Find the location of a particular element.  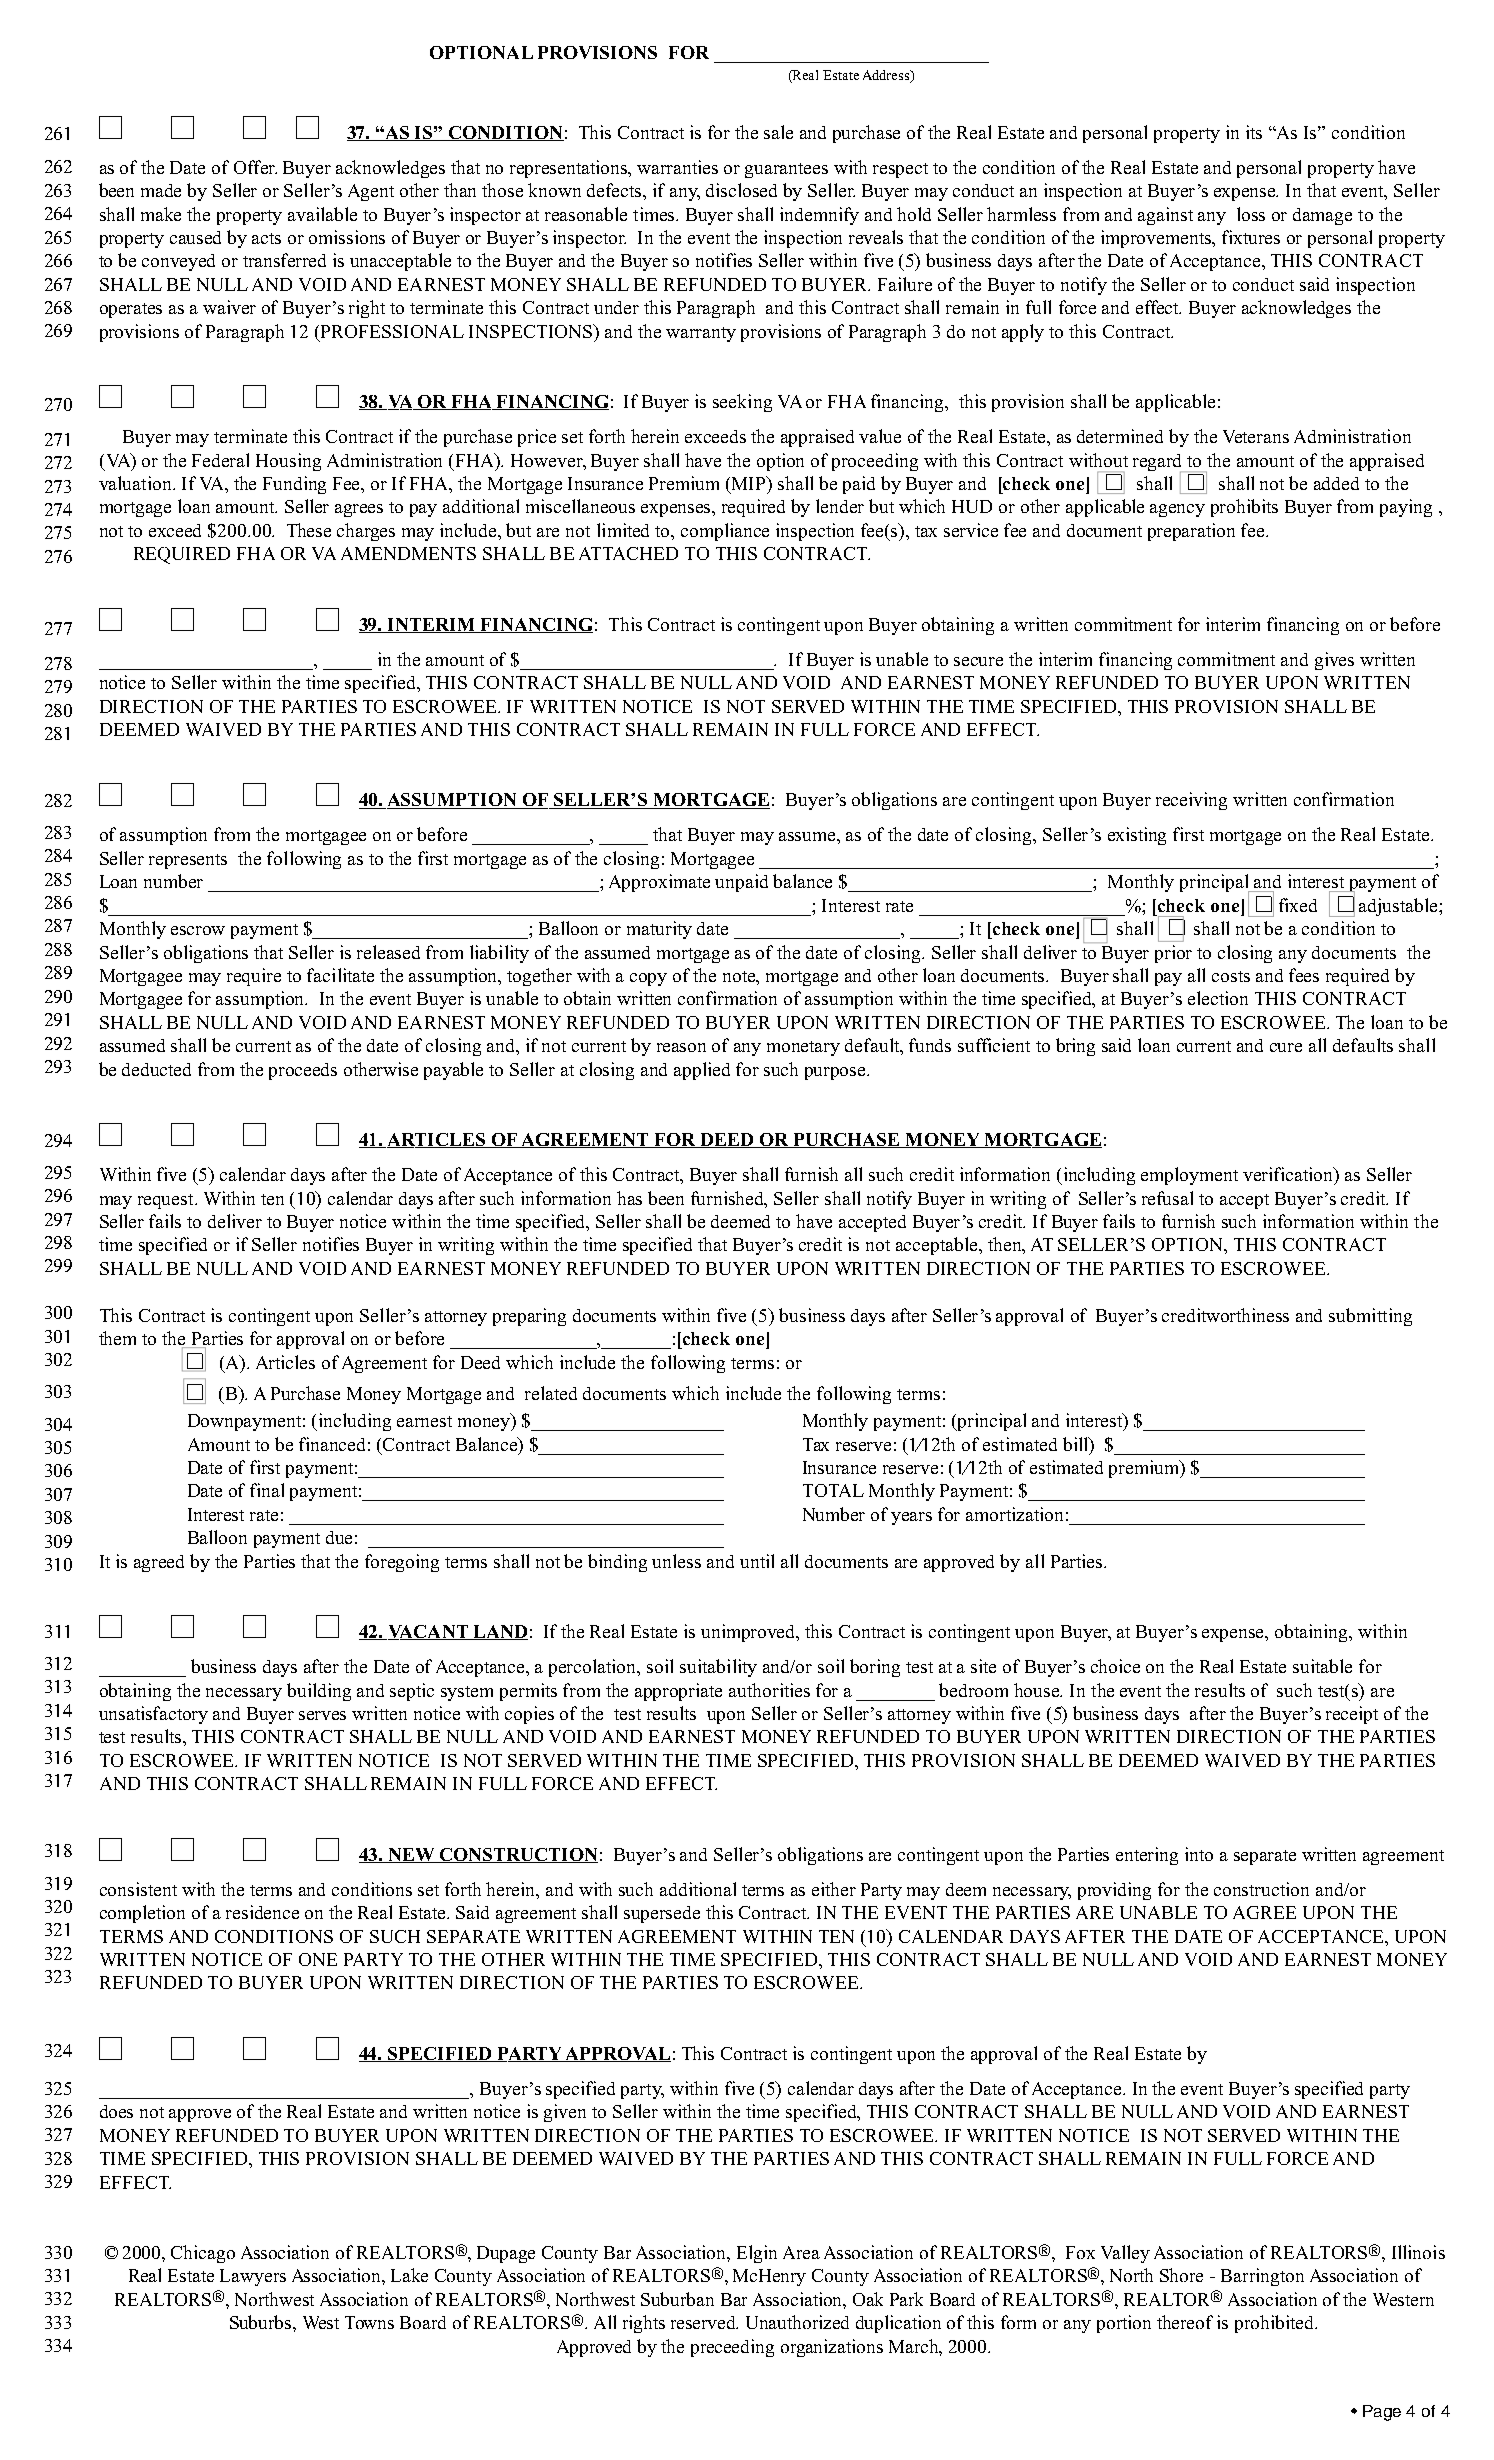

request is located at coordinates (167, 1201).
